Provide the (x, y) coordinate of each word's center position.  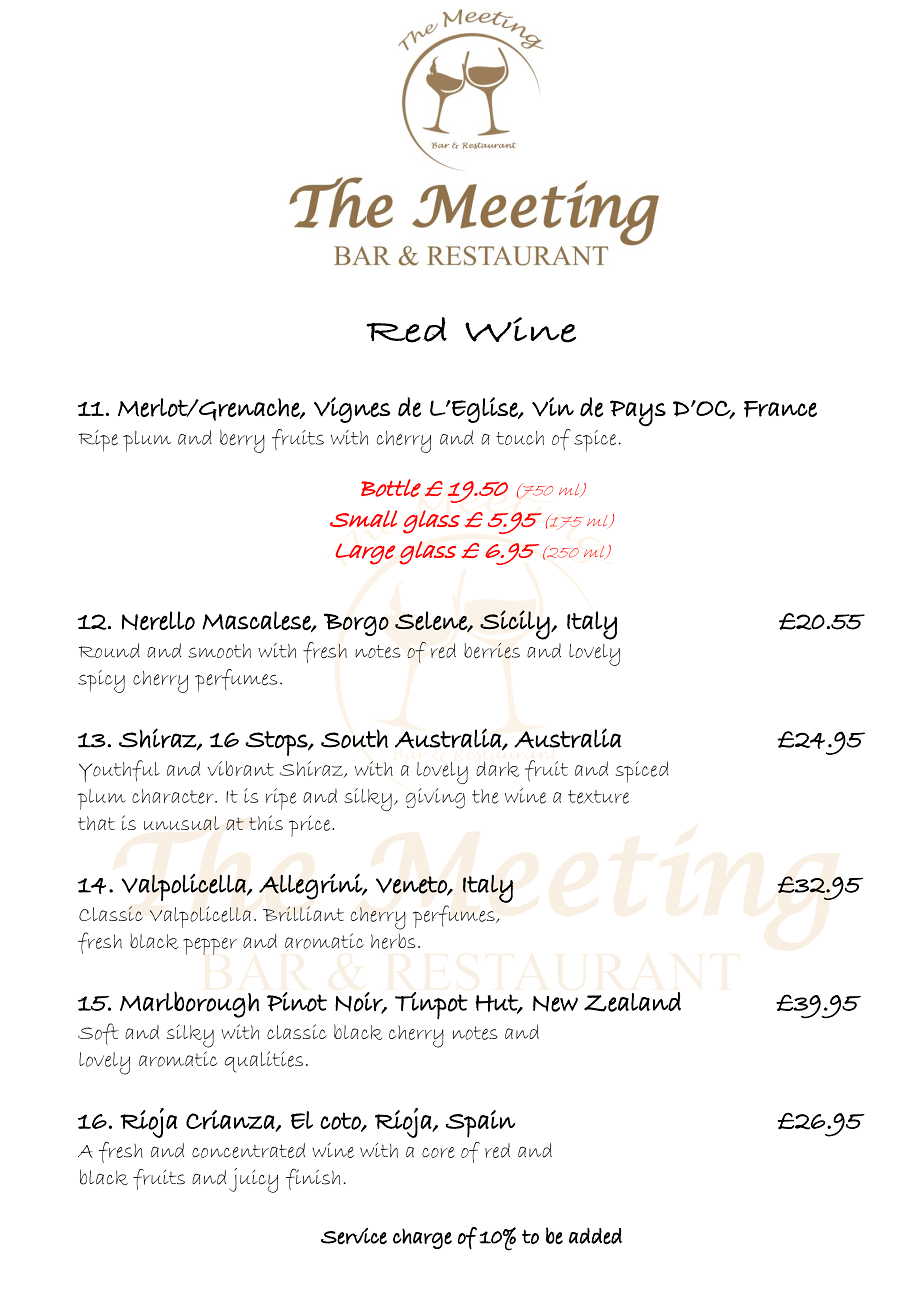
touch (520, 438)
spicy (101, 681)
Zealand (632, 1002)
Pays (638, 413)
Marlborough (189, 1004)
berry (242, 441)
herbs (393, 941)
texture (598, 797)
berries (492, 651)
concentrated (248, 1150)
